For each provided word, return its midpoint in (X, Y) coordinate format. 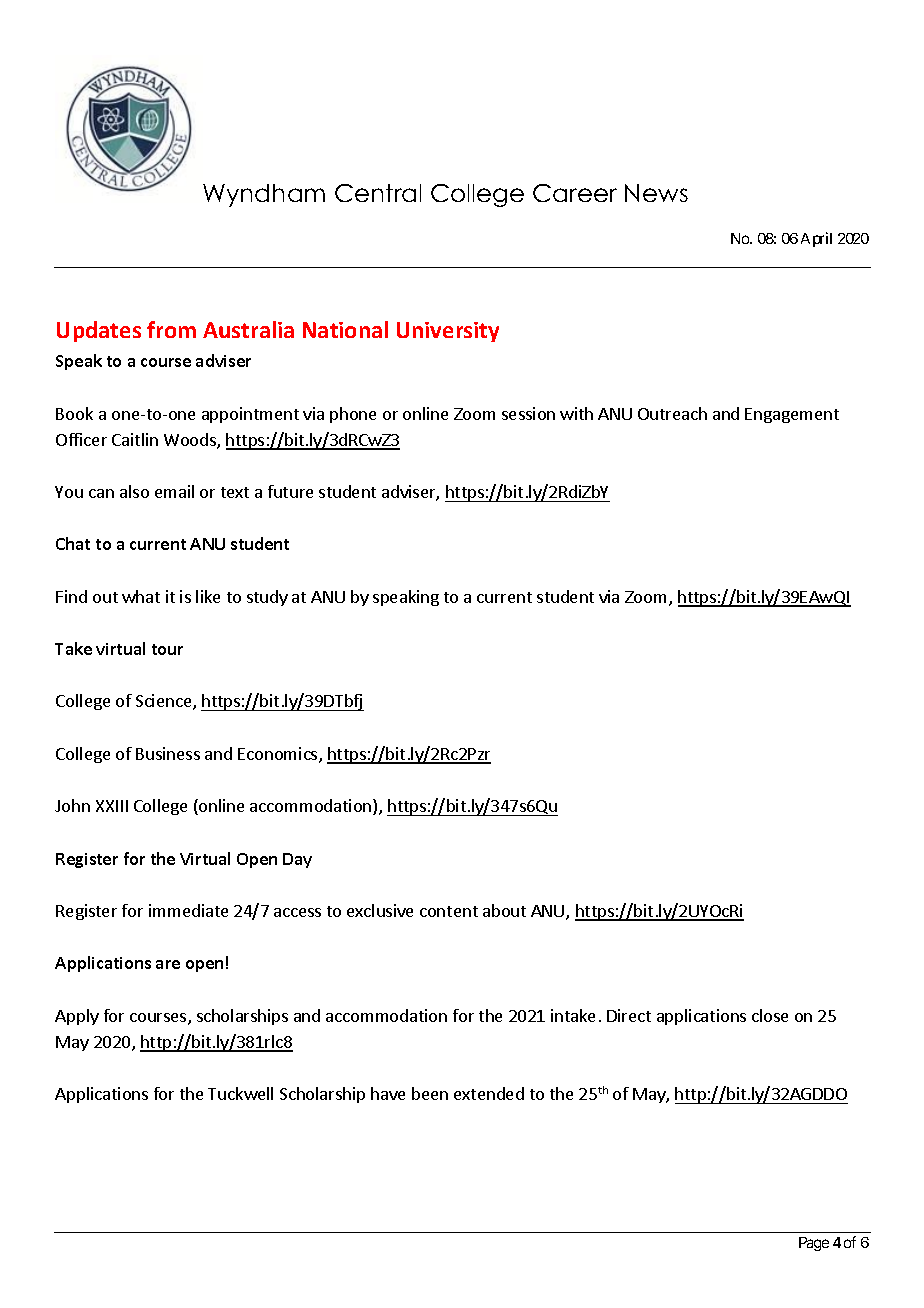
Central (378, 193)
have (388, 1093)
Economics (279, 755)
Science (165, 702)
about (504, 910)
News (656, 193)
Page (814, 1244)
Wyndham (264, 195)
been (430, 1093)
